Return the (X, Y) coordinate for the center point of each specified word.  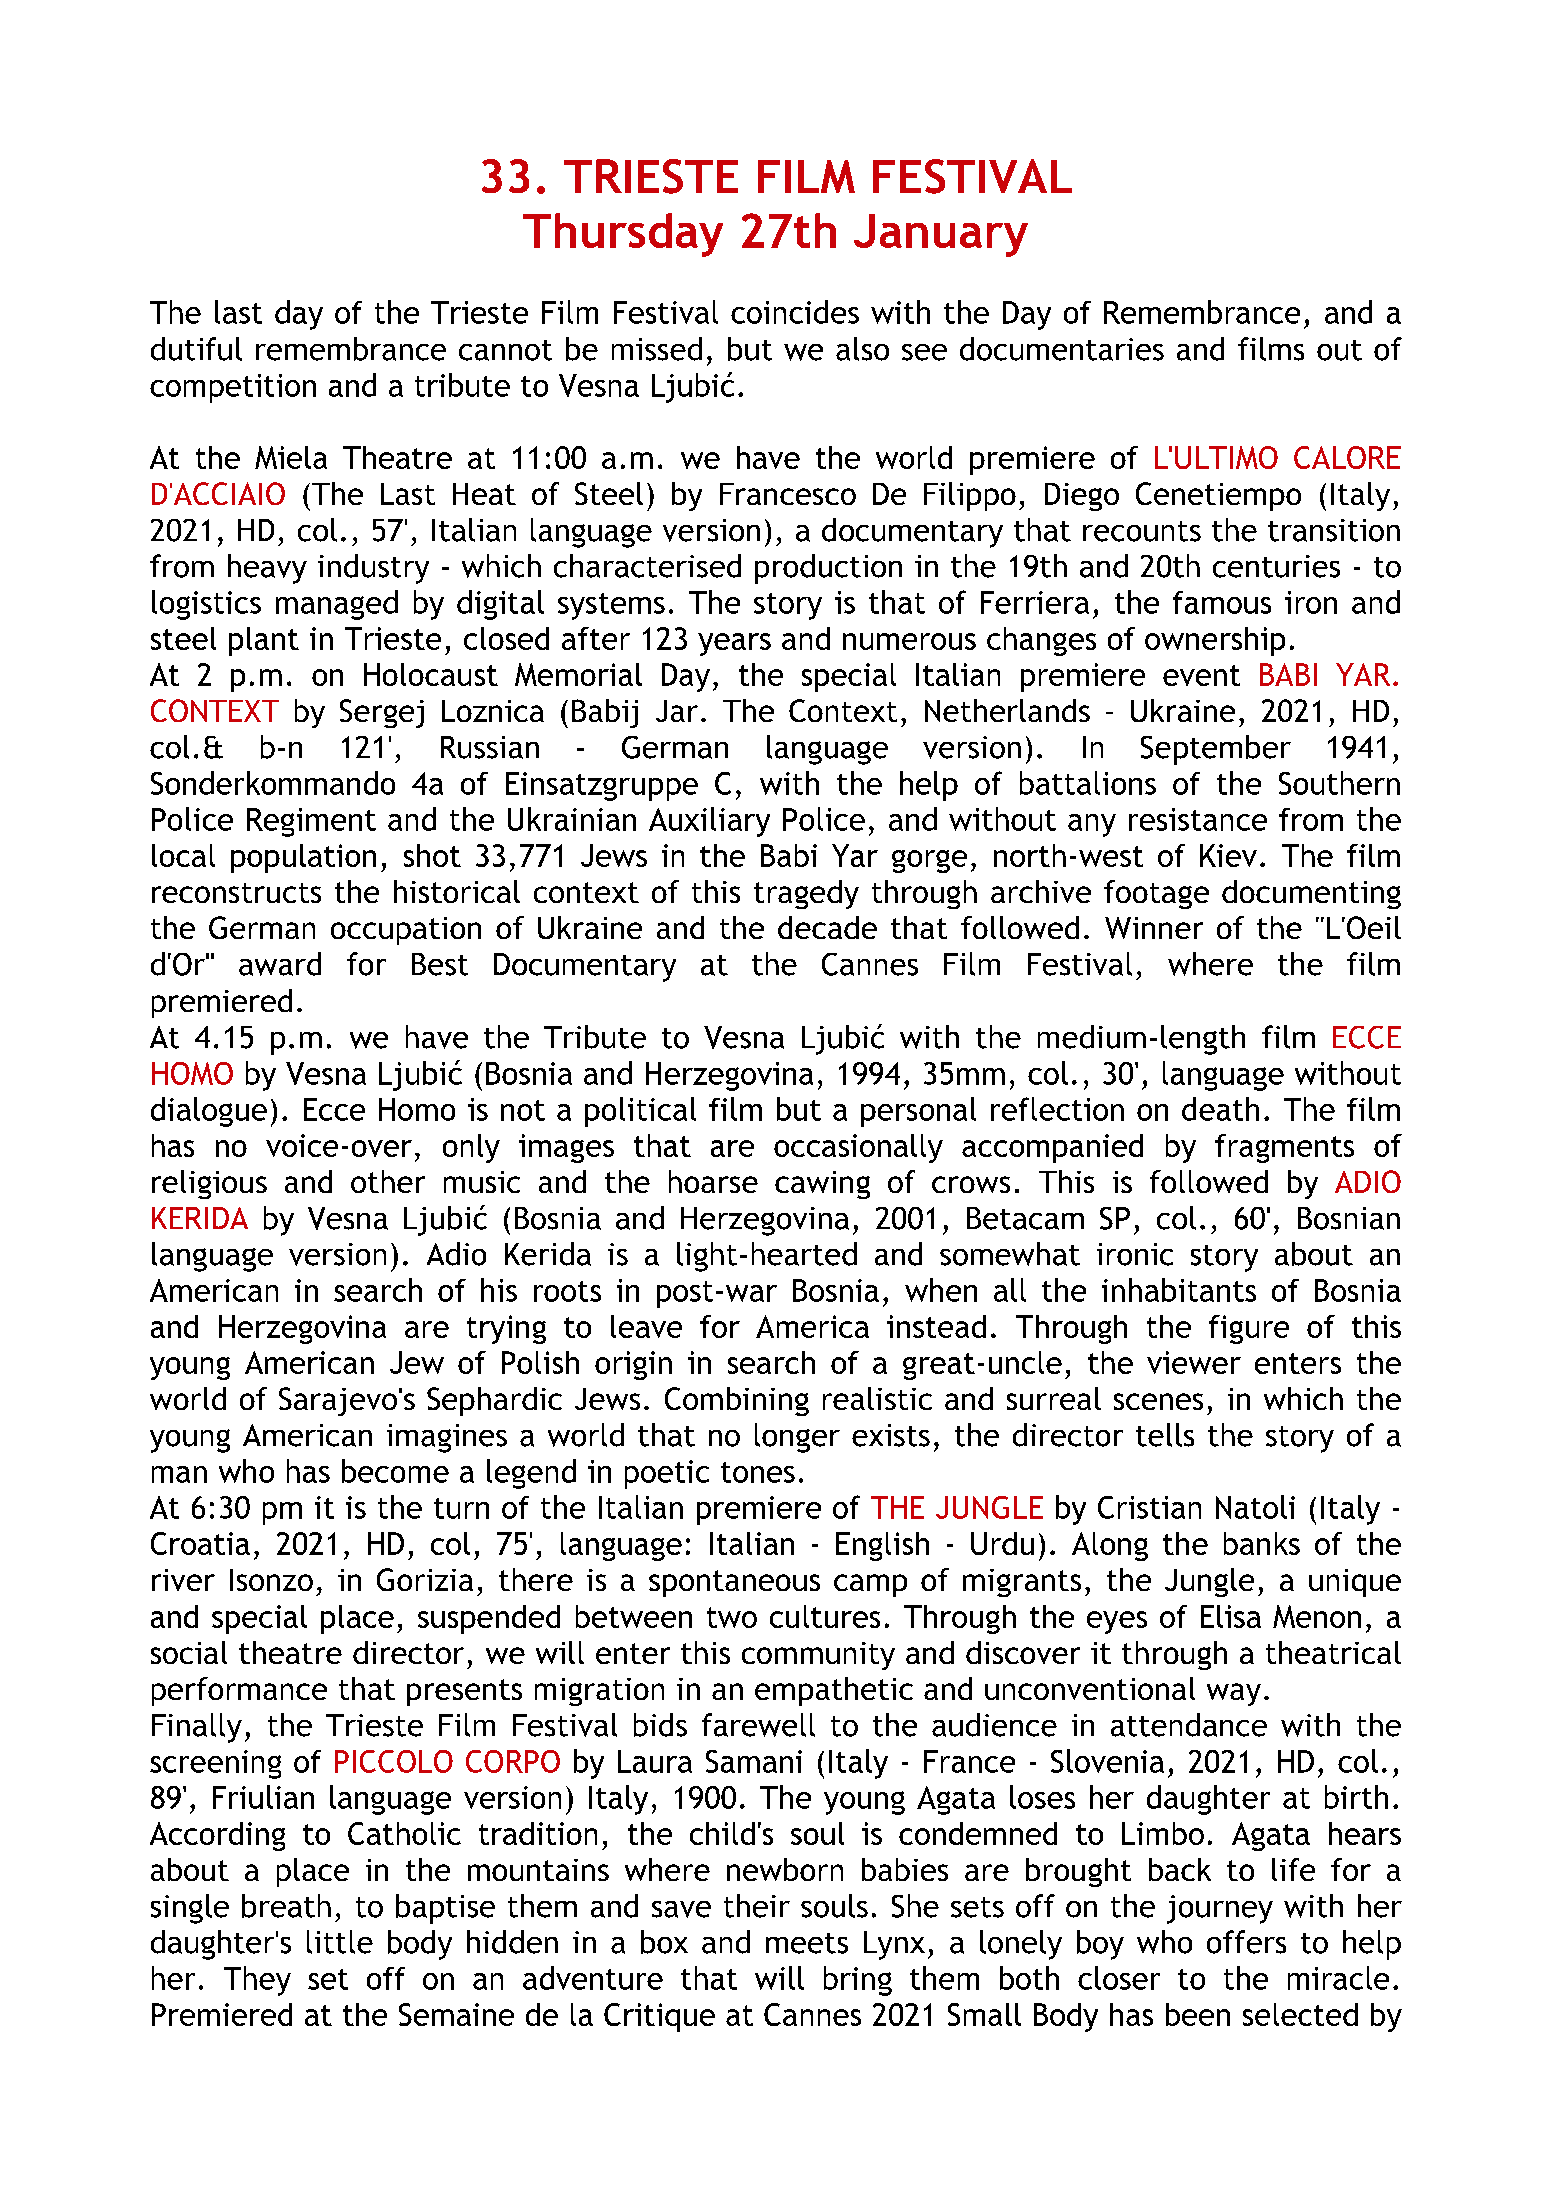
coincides (795, 312)
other (388, 1181)
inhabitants (1179, 1290)
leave (646, 1326)
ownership (1215, 641)
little (340, 1942)
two (732, 1617)
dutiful (196, 349)
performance (239, 1691)
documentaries (1062, 349)
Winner (1154, 928)
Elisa (1231, 1616)
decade (827, 927)
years (734, 644)
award (280, 964)
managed (337, 605)
